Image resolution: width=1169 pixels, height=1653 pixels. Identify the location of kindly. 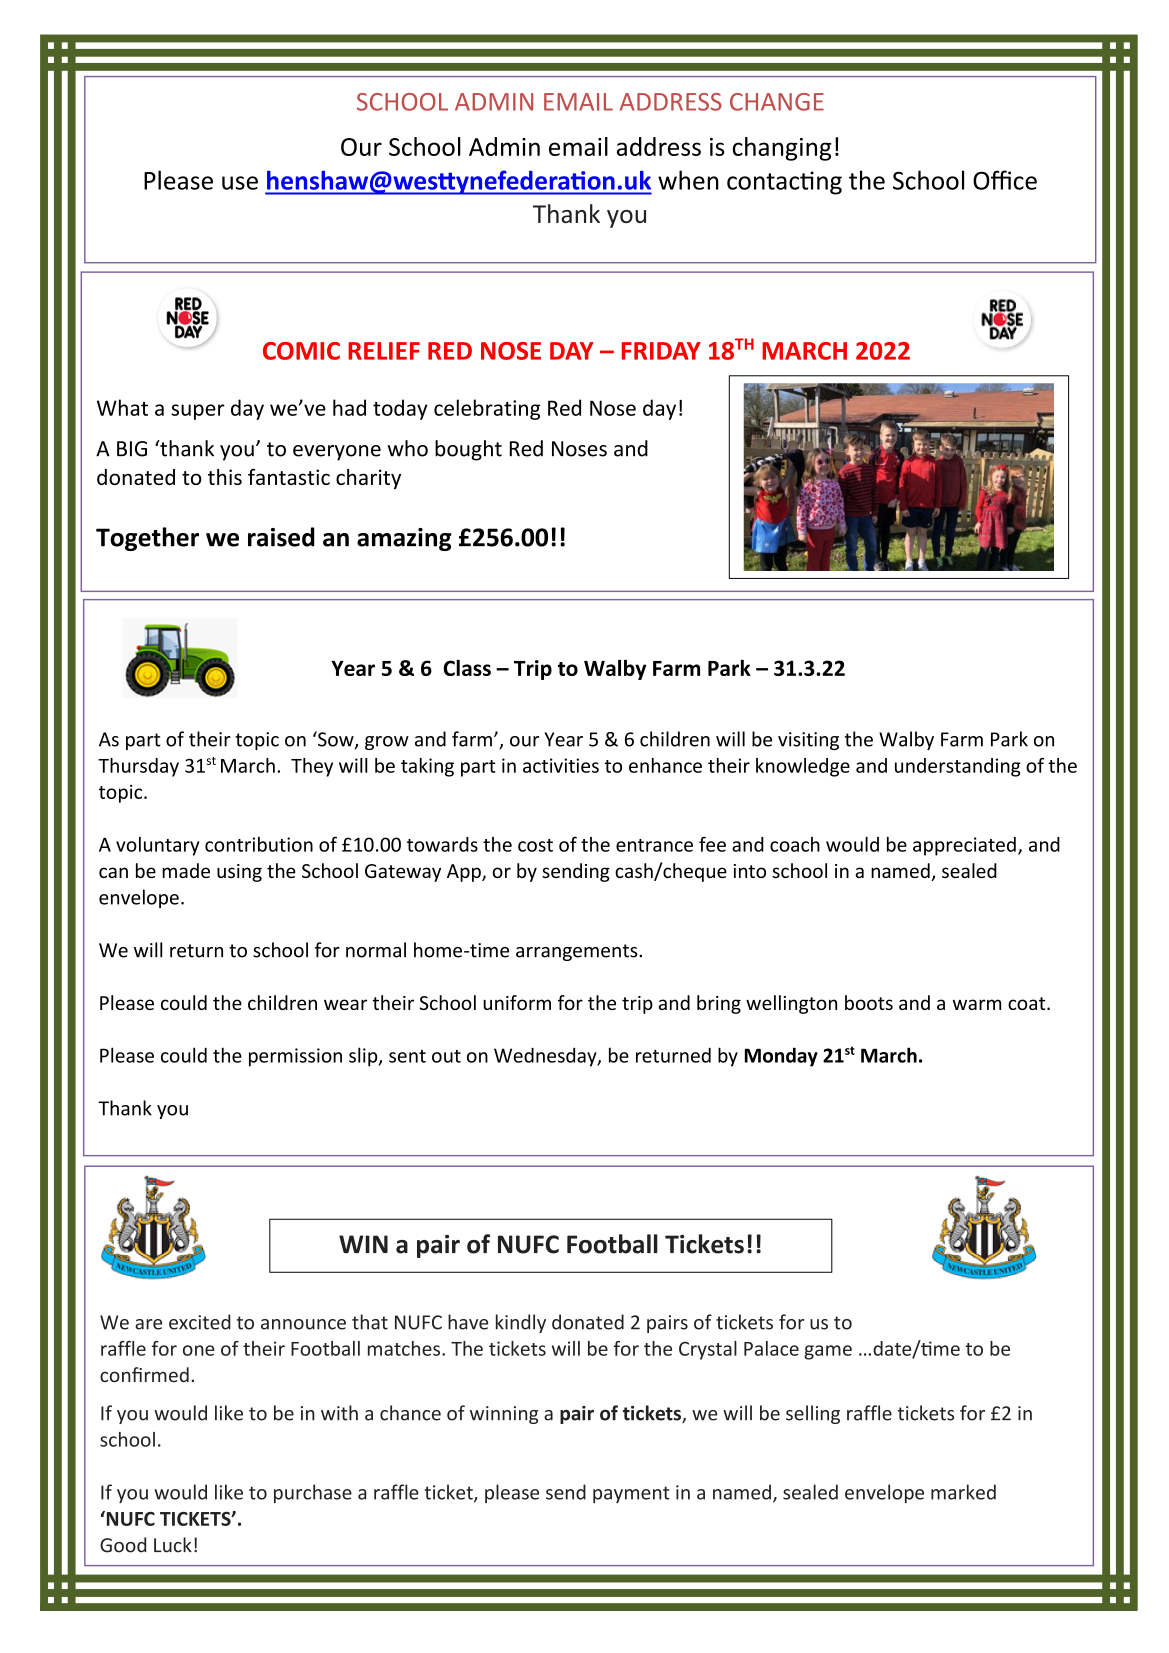
(521, 1323).
